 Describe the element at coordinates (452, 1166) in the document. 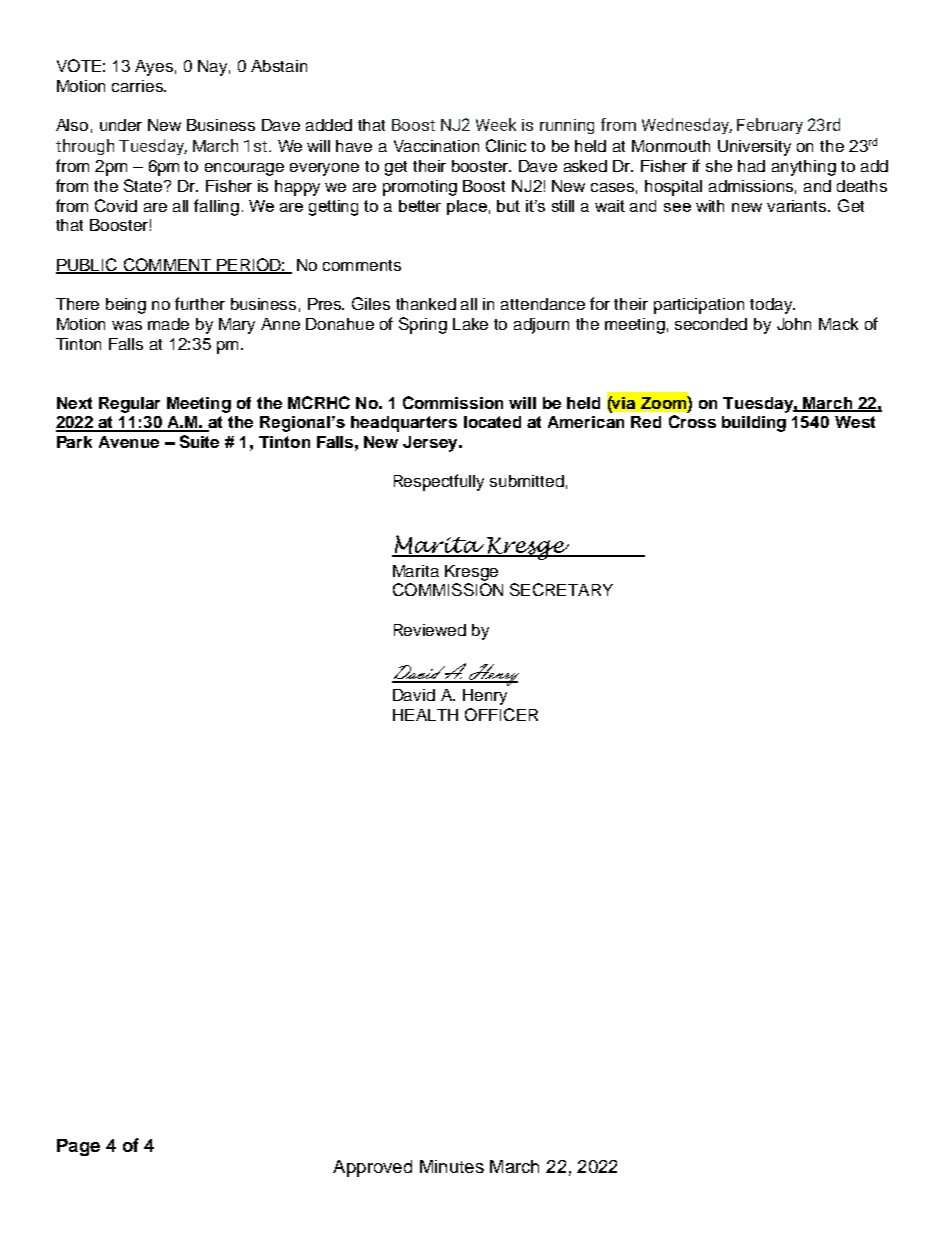

I see `Minutes` at that location.
